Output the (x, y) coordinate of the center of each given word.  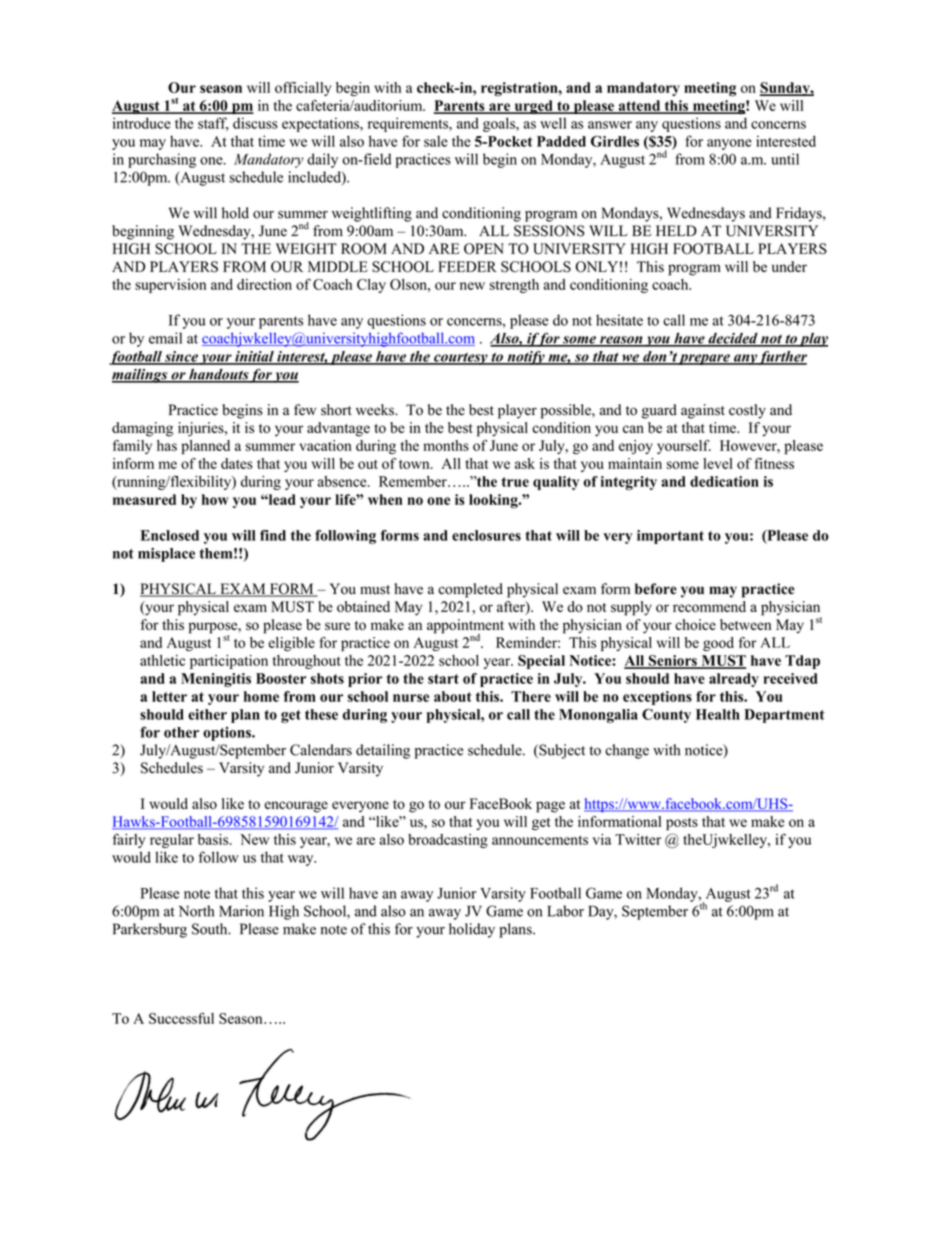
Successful (181, 1018)
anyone (729, 144)
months (446, 445)
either (207, 714)
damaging (142, 429)
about (453, 696)
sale (436, 141)
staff (213, 124)
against (703, 411)
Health (718, 714)
